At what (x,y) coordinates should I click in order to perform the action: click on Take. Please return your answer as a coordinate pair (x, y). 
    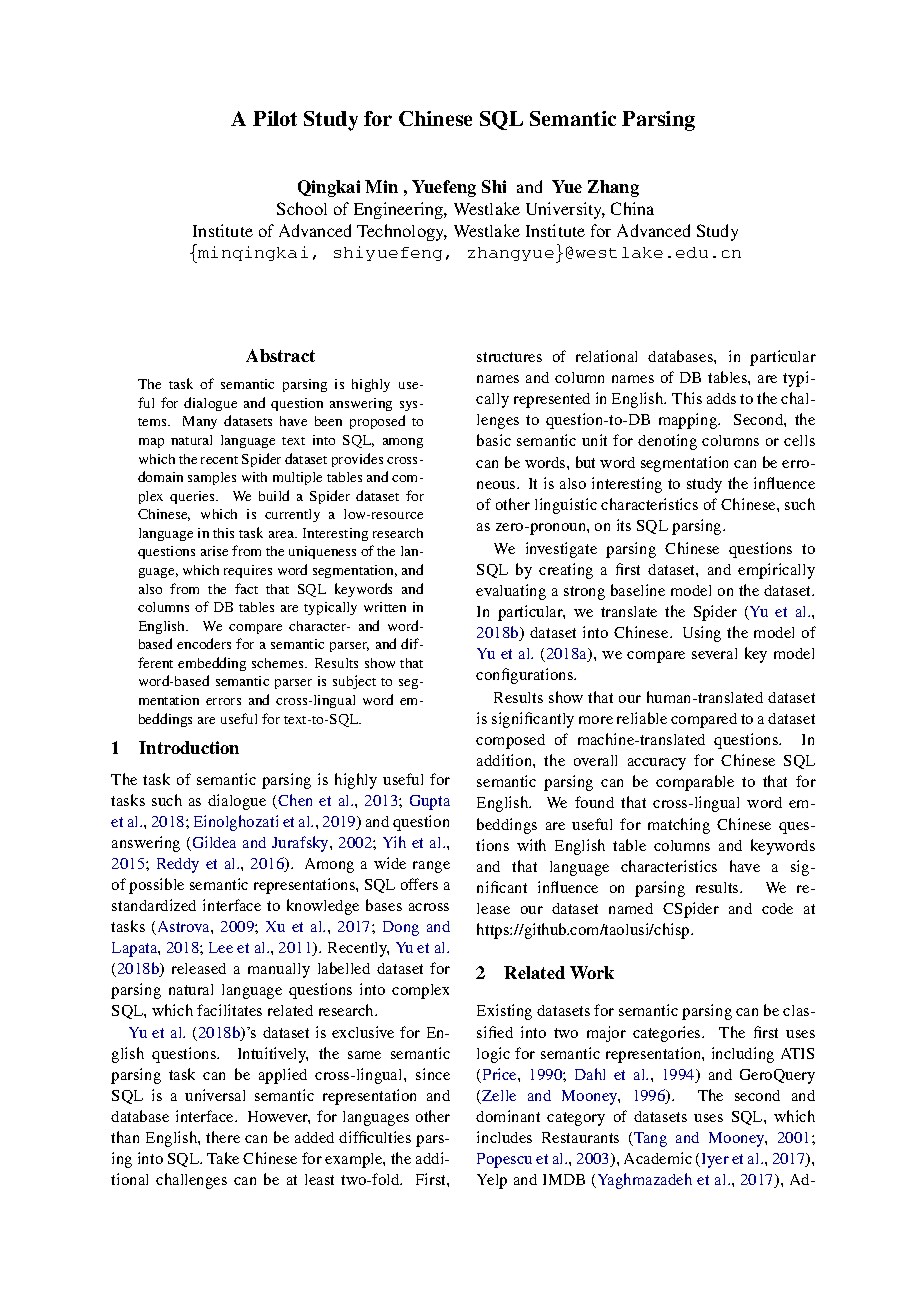
    Looking at the image, I should click on (223, 1158).
